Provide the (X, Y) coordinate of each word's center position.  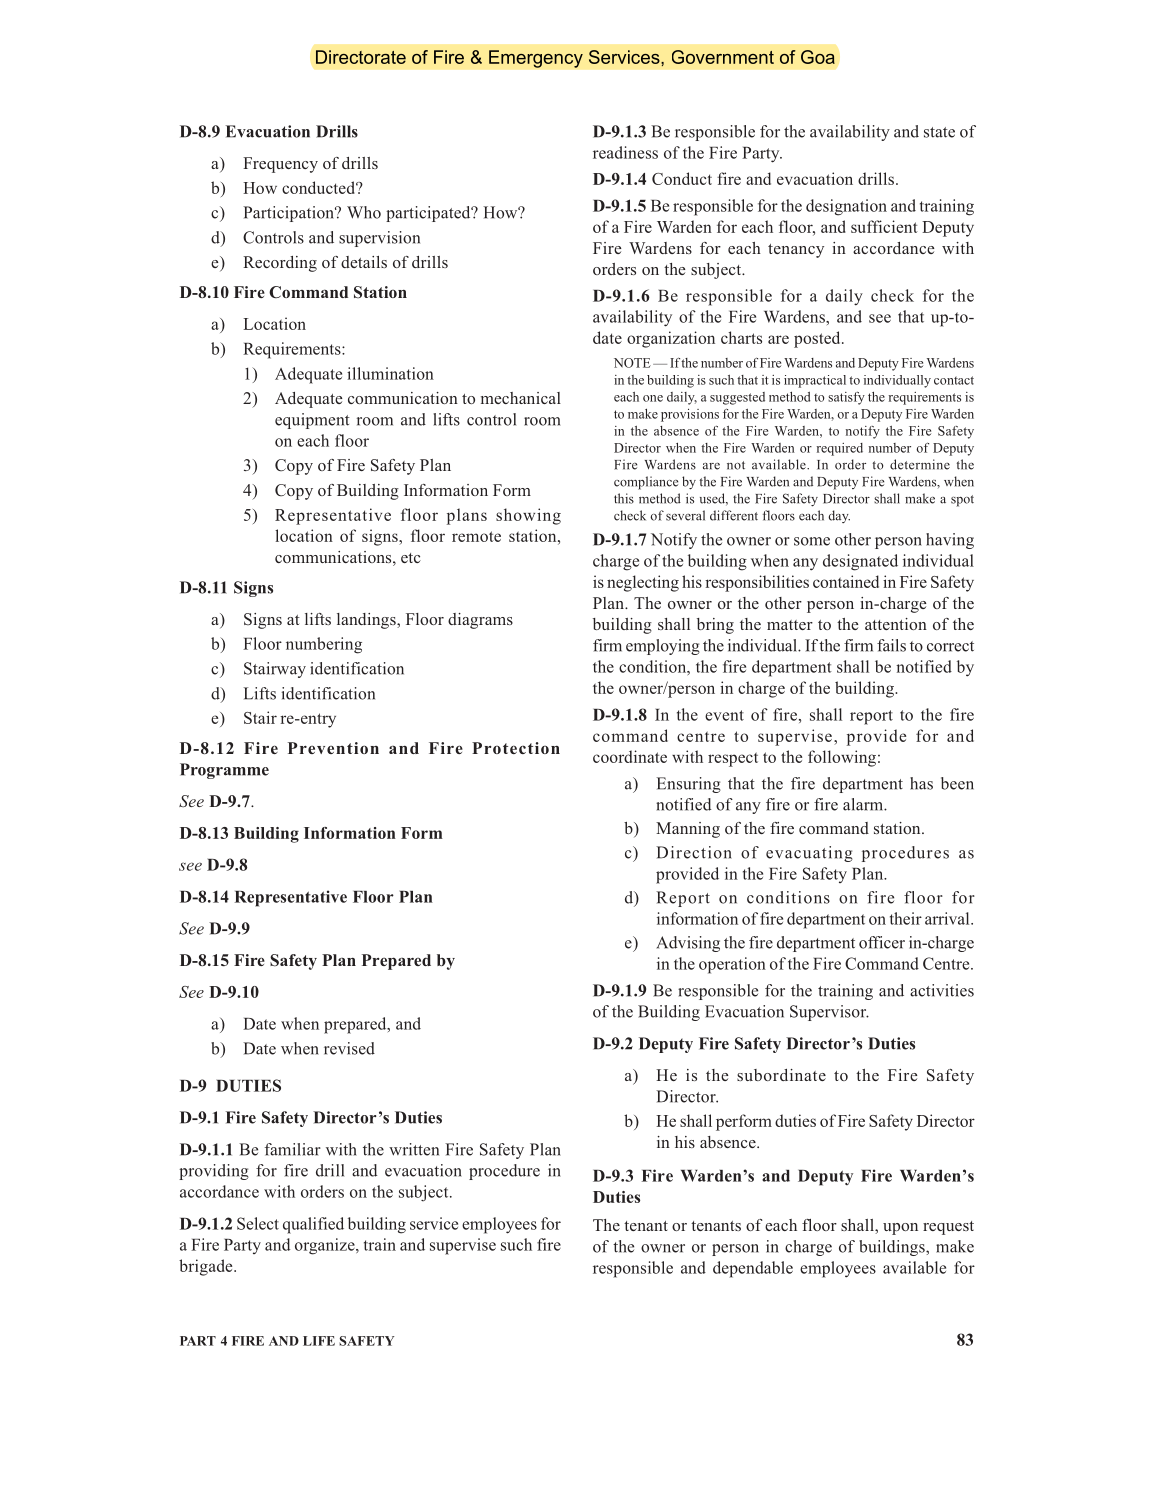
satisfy (846, 398)
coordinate (630, 756)
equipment (312, 421)
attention (896, 624)
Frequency (280, 165)
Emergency (536, 59)
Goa (818, 57)
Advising (688, 944)
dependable (753, 1269)
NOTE (632, 363)
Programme (224, 771)
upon (900, 1229)
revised (349, 1048)
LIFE (319, 1341)
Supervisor (829, 1013)
